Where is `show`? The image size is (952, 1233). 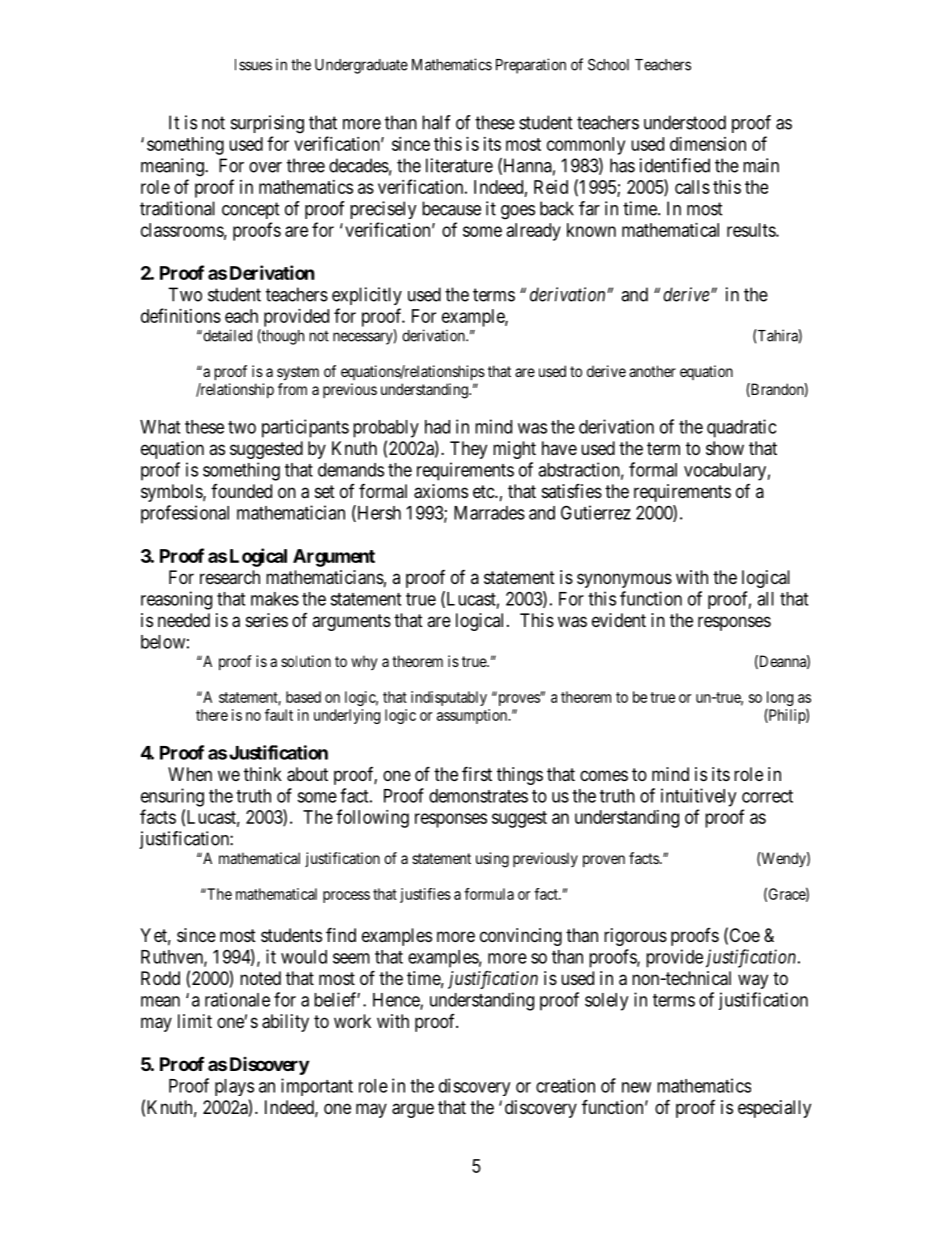 show is located at coordinates (725, 448).
